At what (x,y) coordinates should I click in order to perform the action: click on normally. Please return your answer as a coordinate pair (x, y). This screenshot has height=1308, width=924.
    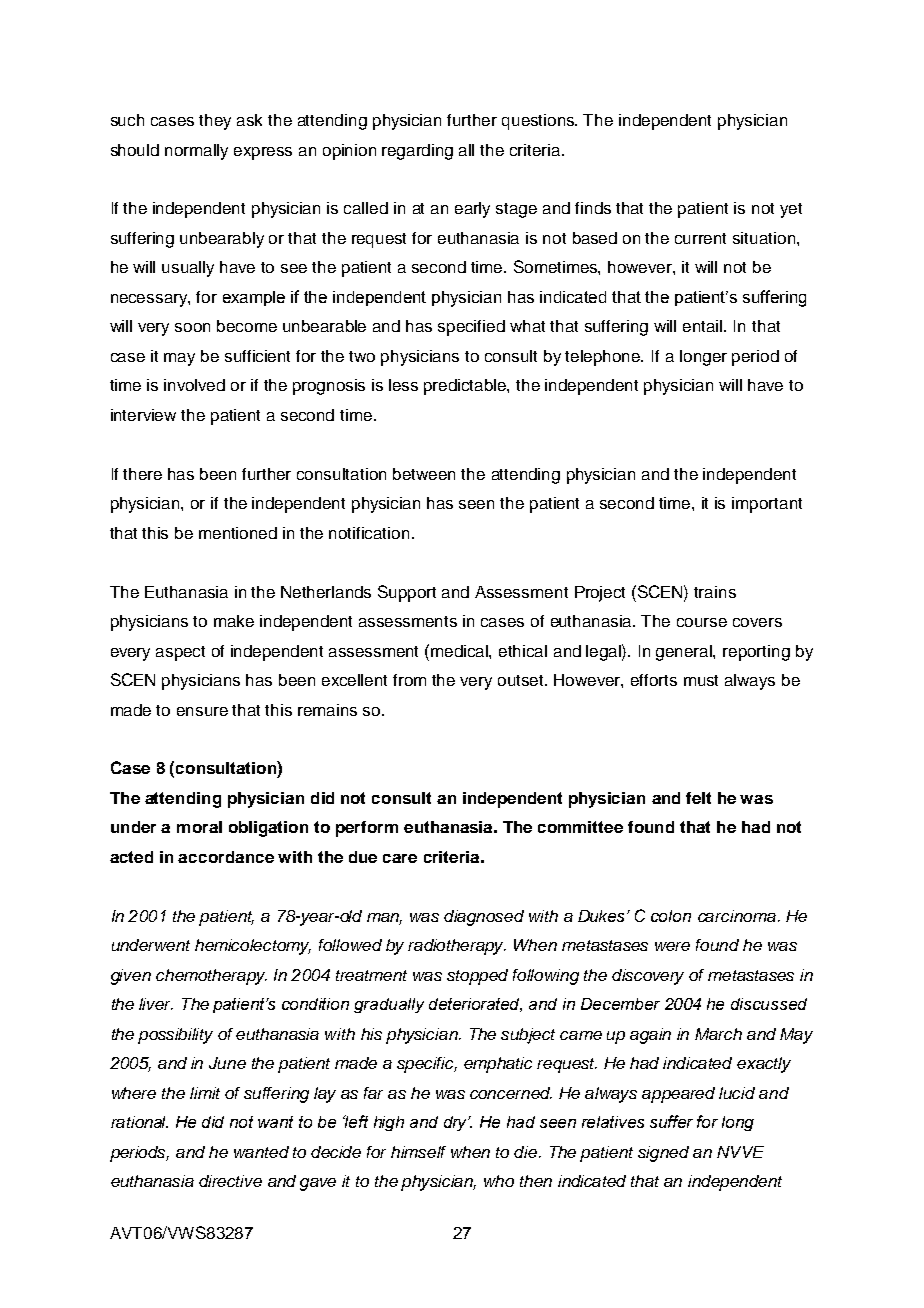
    Looking at the image, I should click on (196, 152).
